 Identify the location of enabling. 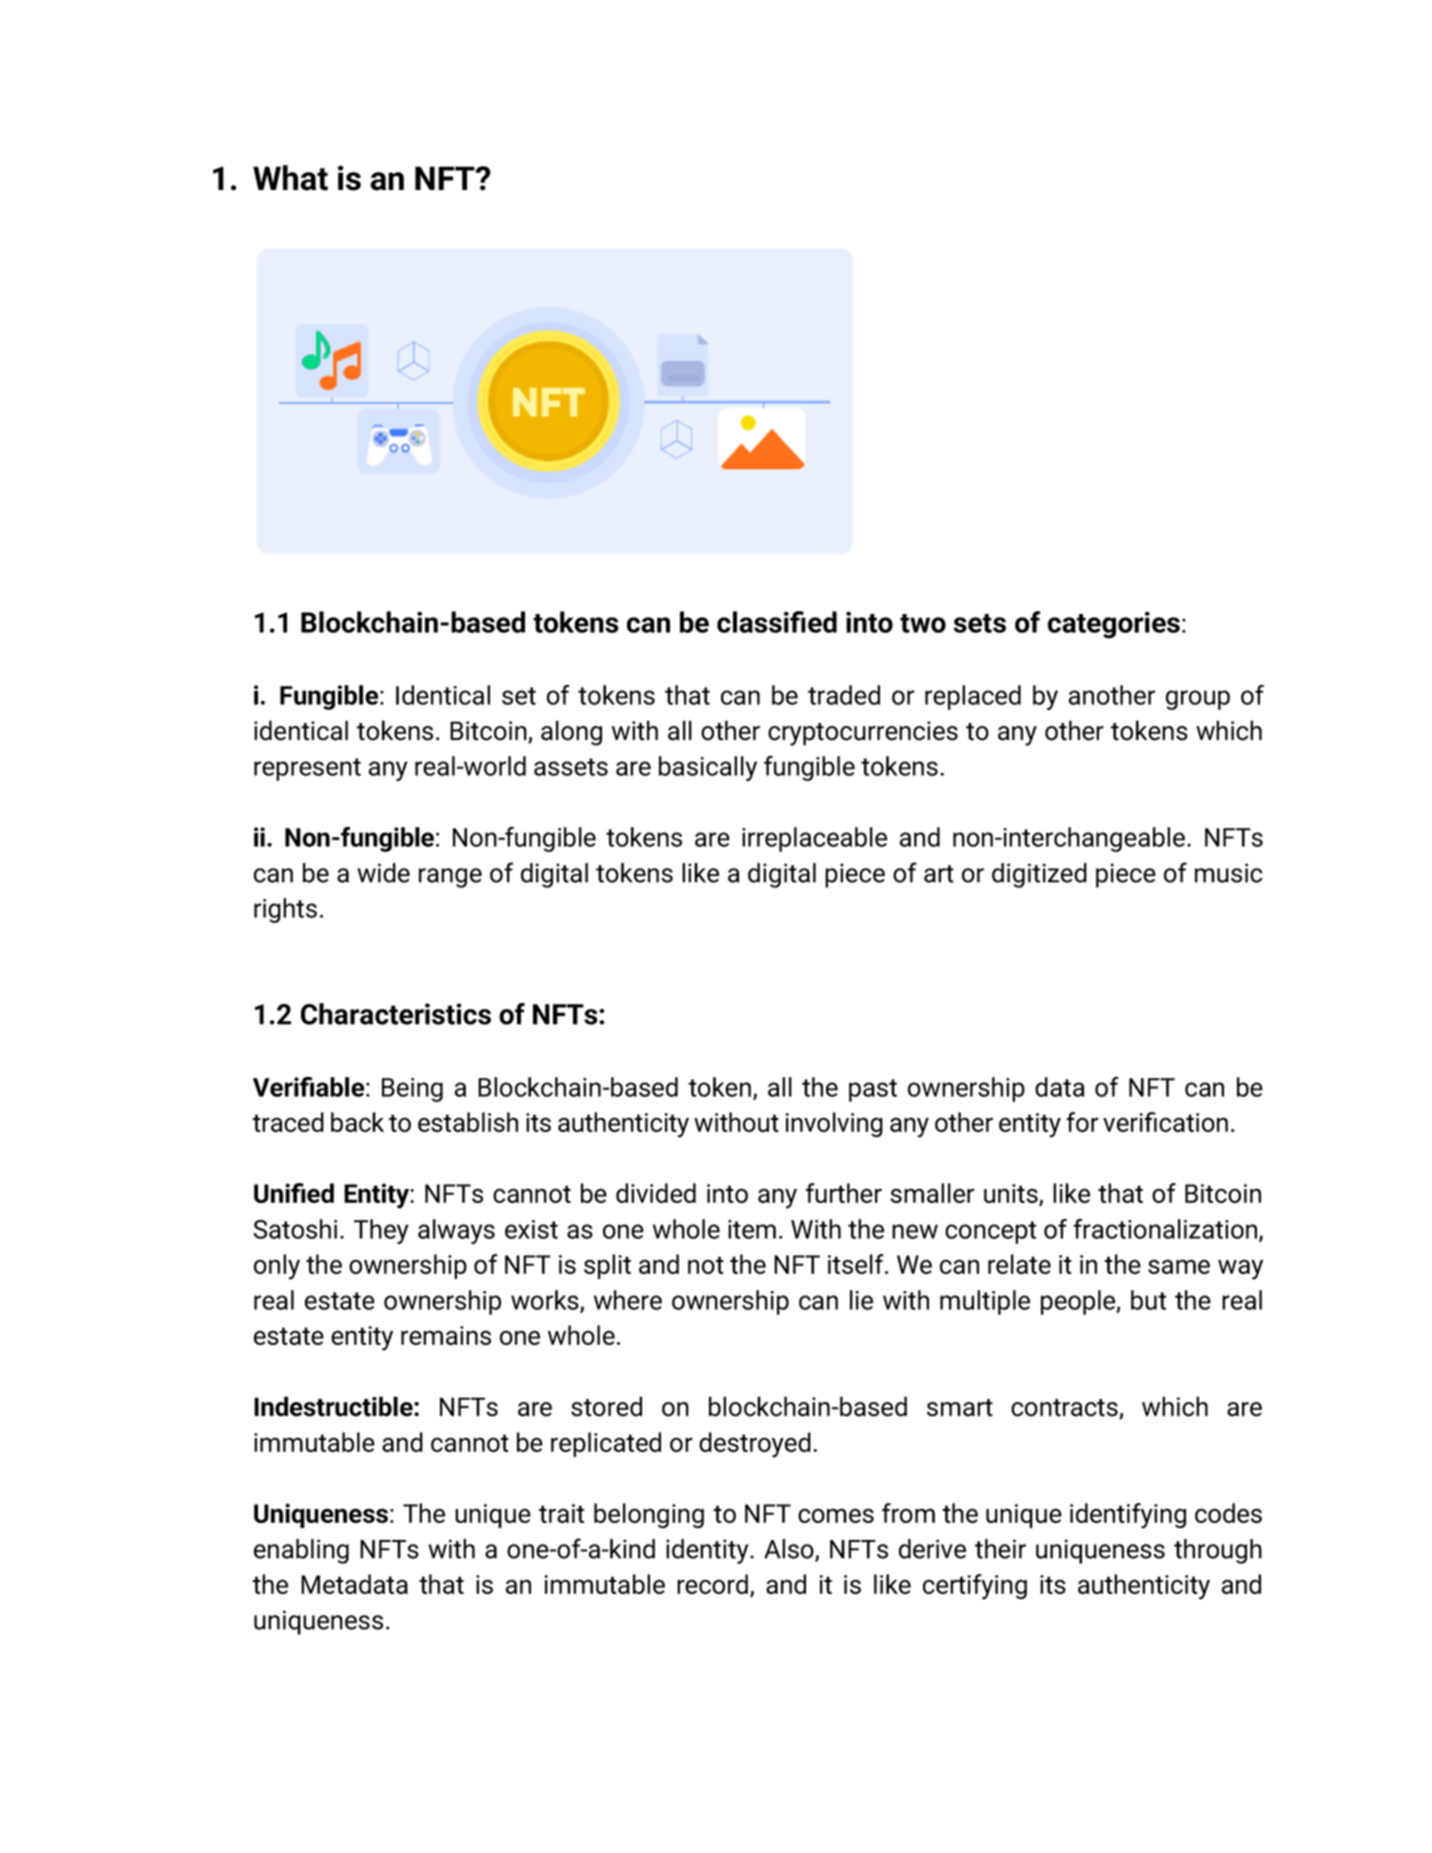
(301, 1551).
